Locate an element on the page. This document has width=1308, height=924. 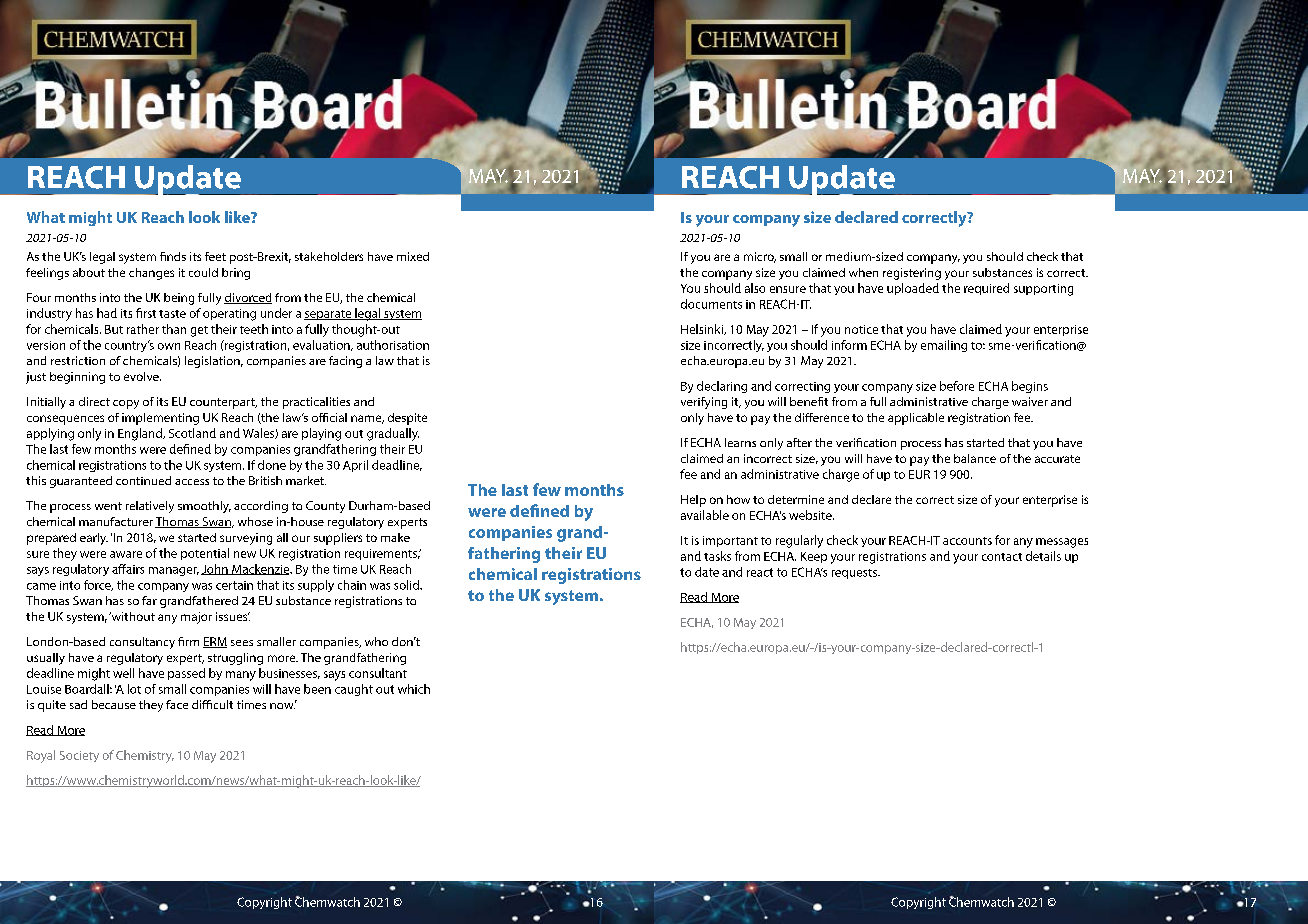
without is located at coordinates (132, 616).
